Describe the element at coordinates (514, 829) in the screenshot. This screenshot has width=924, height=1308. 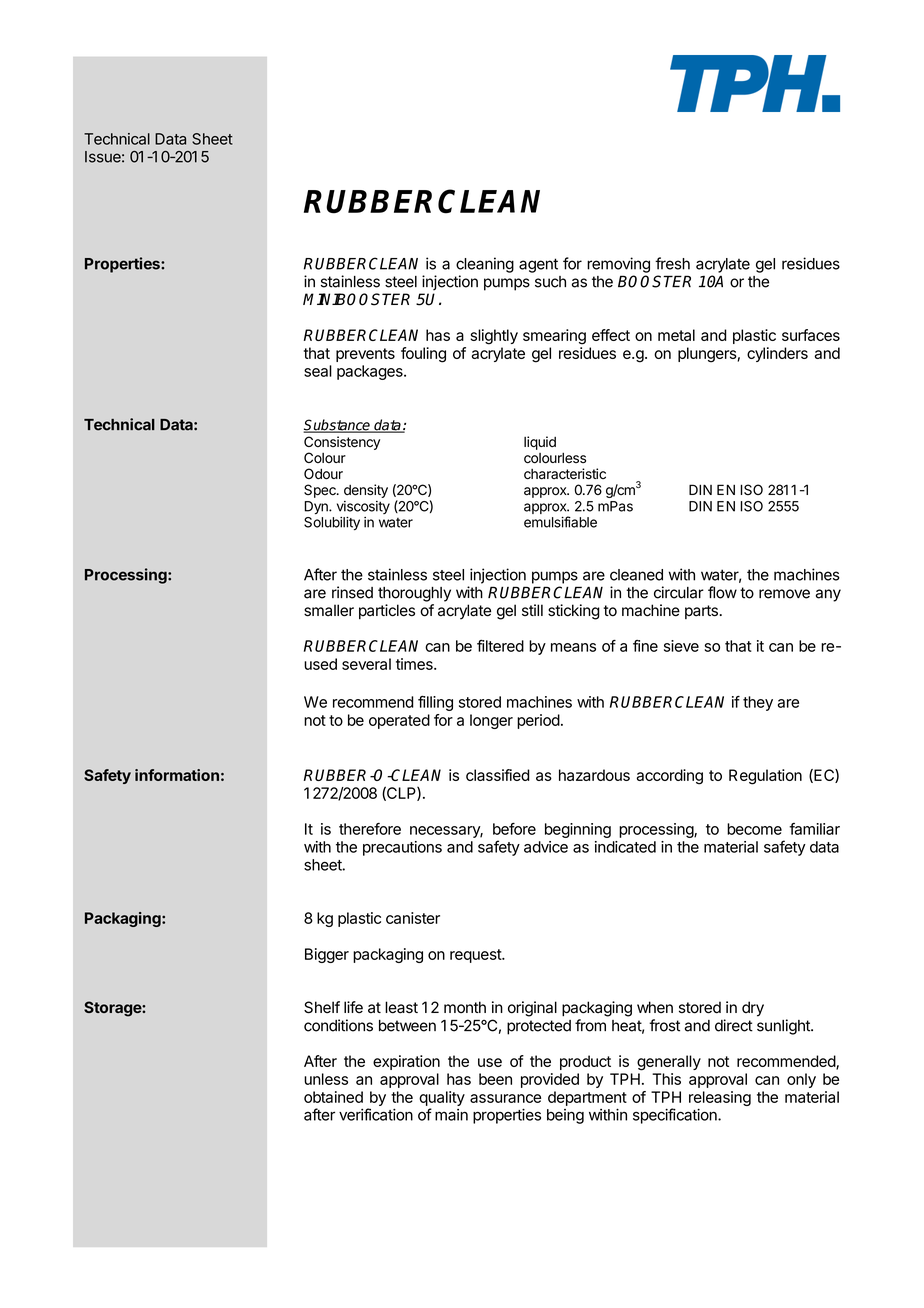
I see `before` at that location.
